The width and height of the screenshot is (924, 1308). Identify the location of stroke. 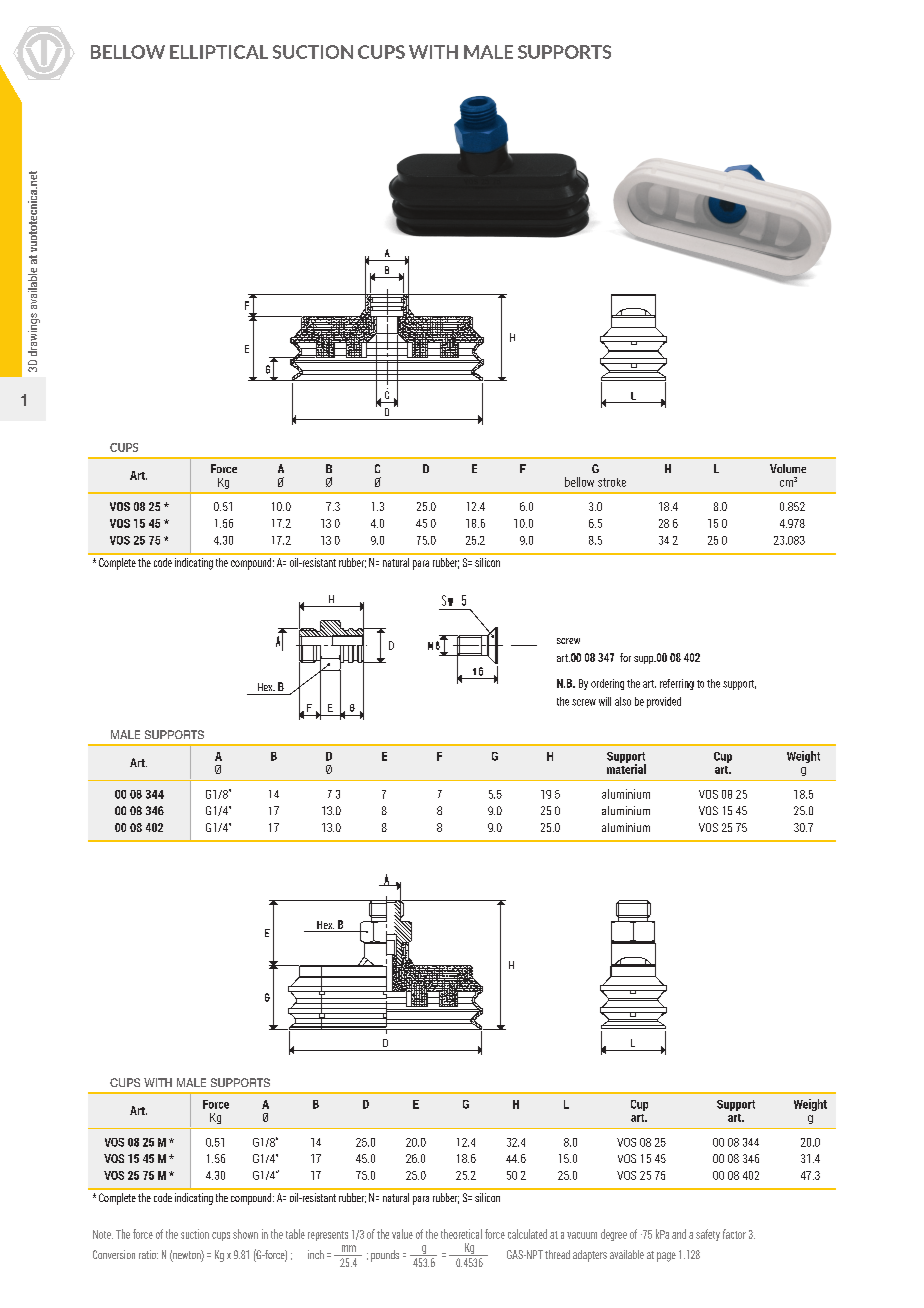
(612, 482).
